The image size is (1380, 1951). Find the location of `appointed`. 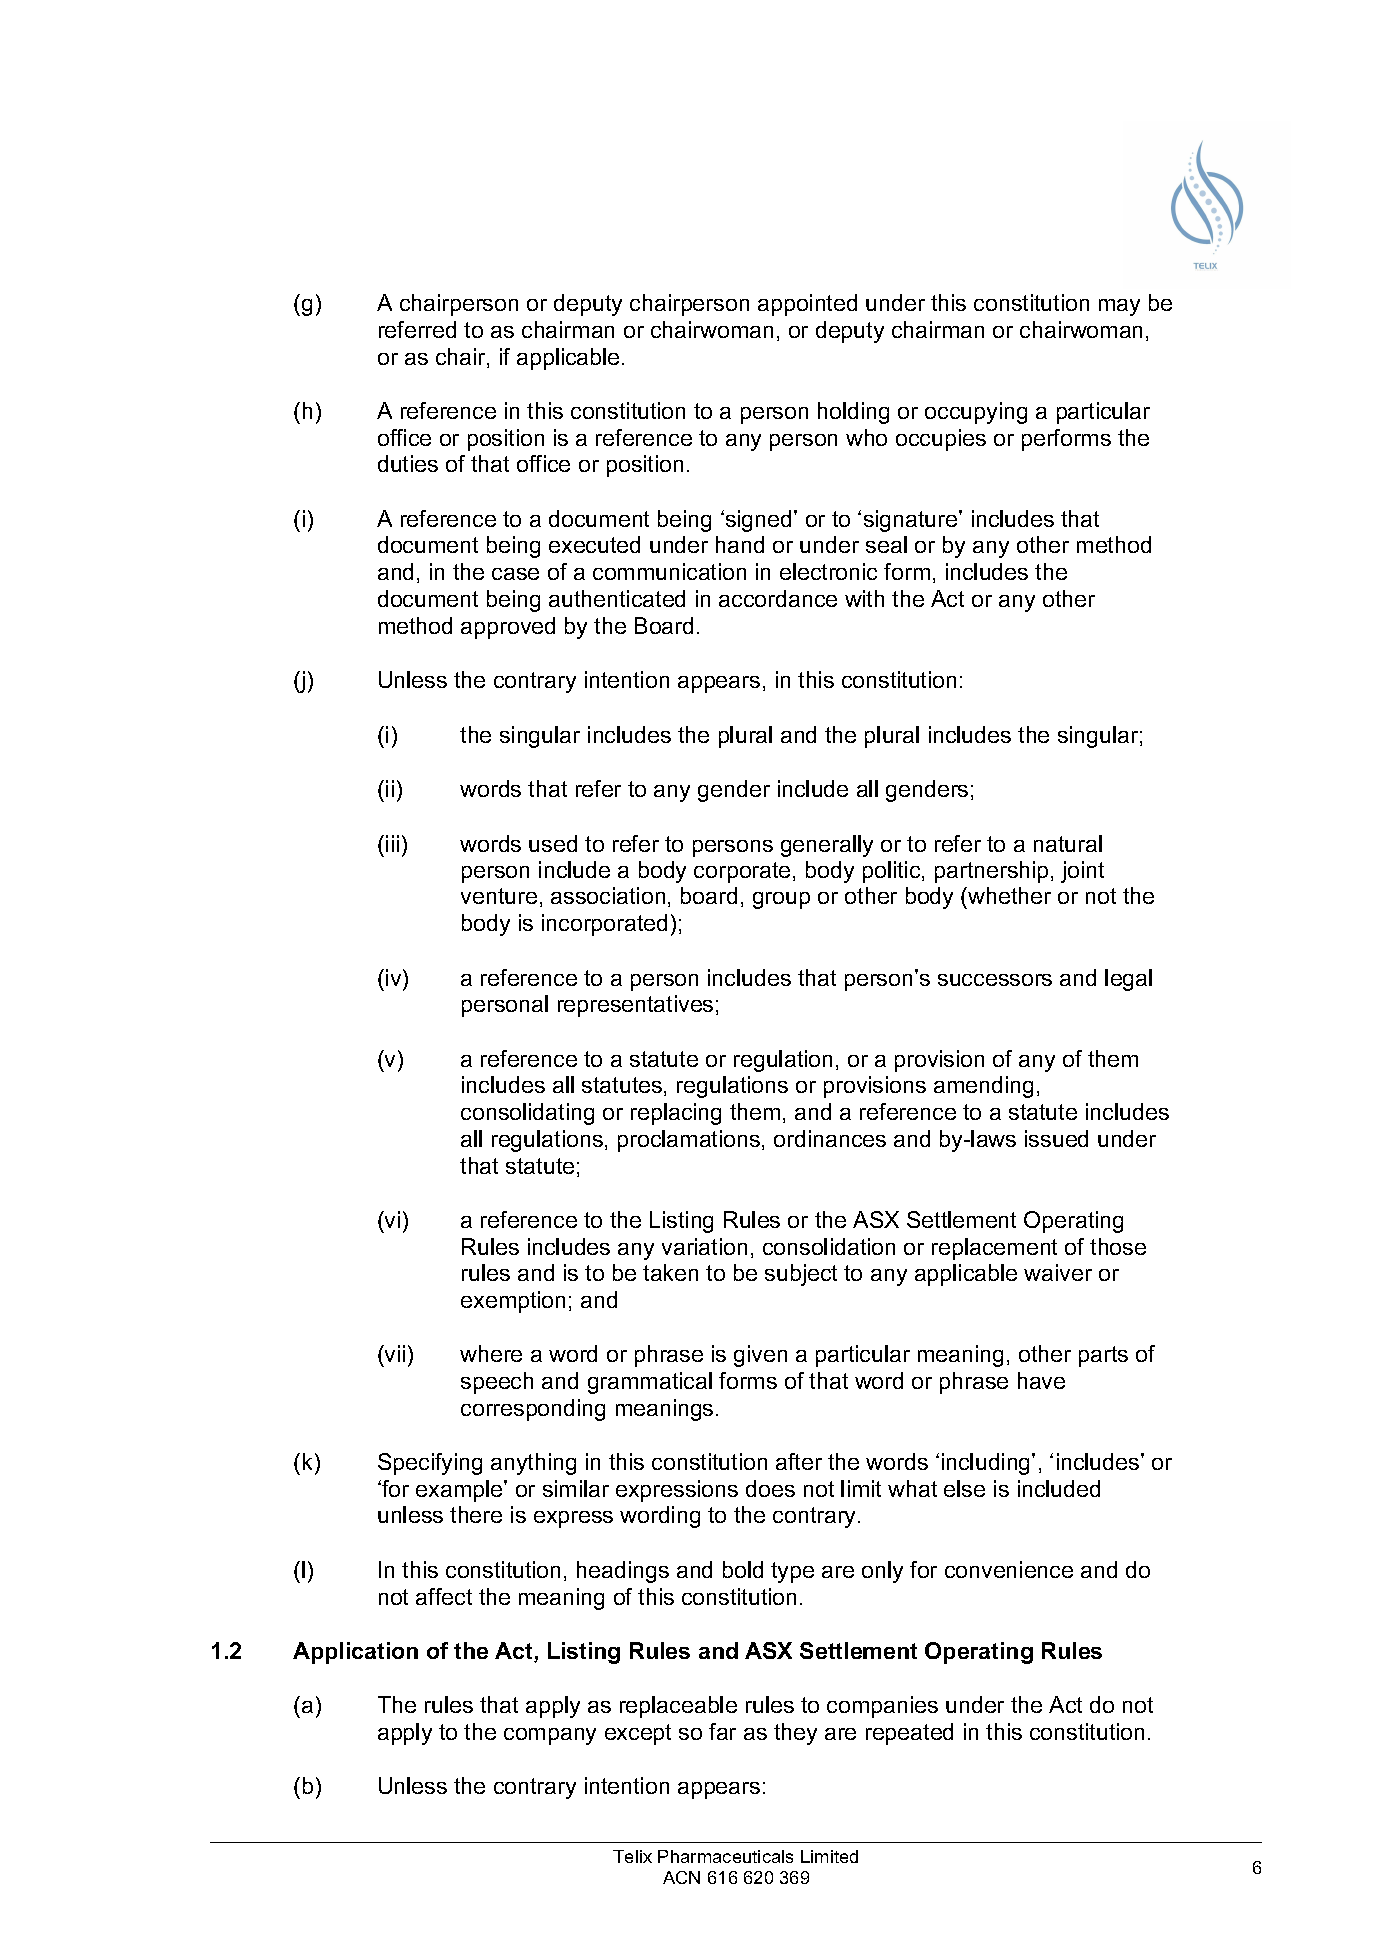

appointed is located at coordinates (807, 305).
